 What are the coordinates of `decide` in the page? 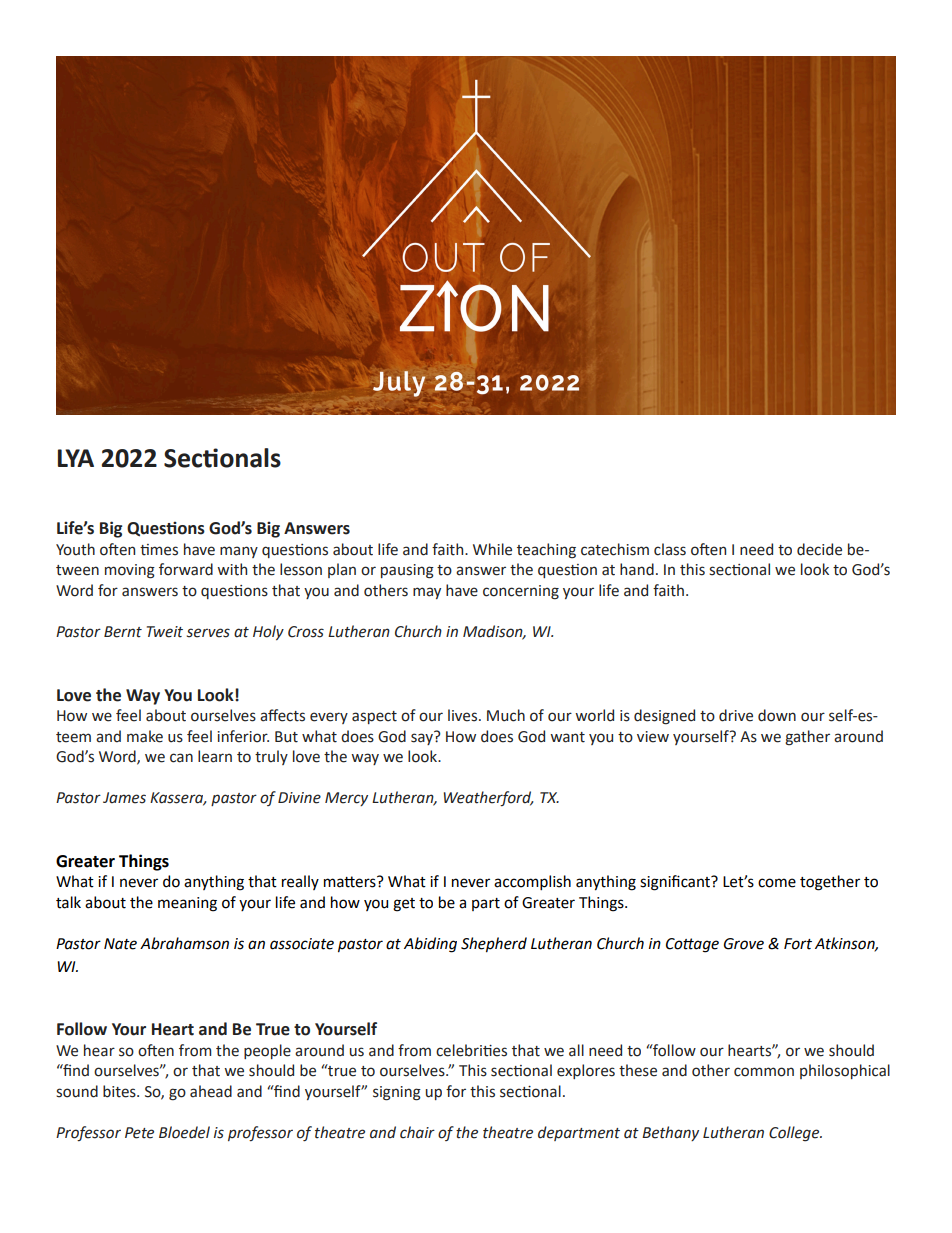 It's located at (819, 549).
